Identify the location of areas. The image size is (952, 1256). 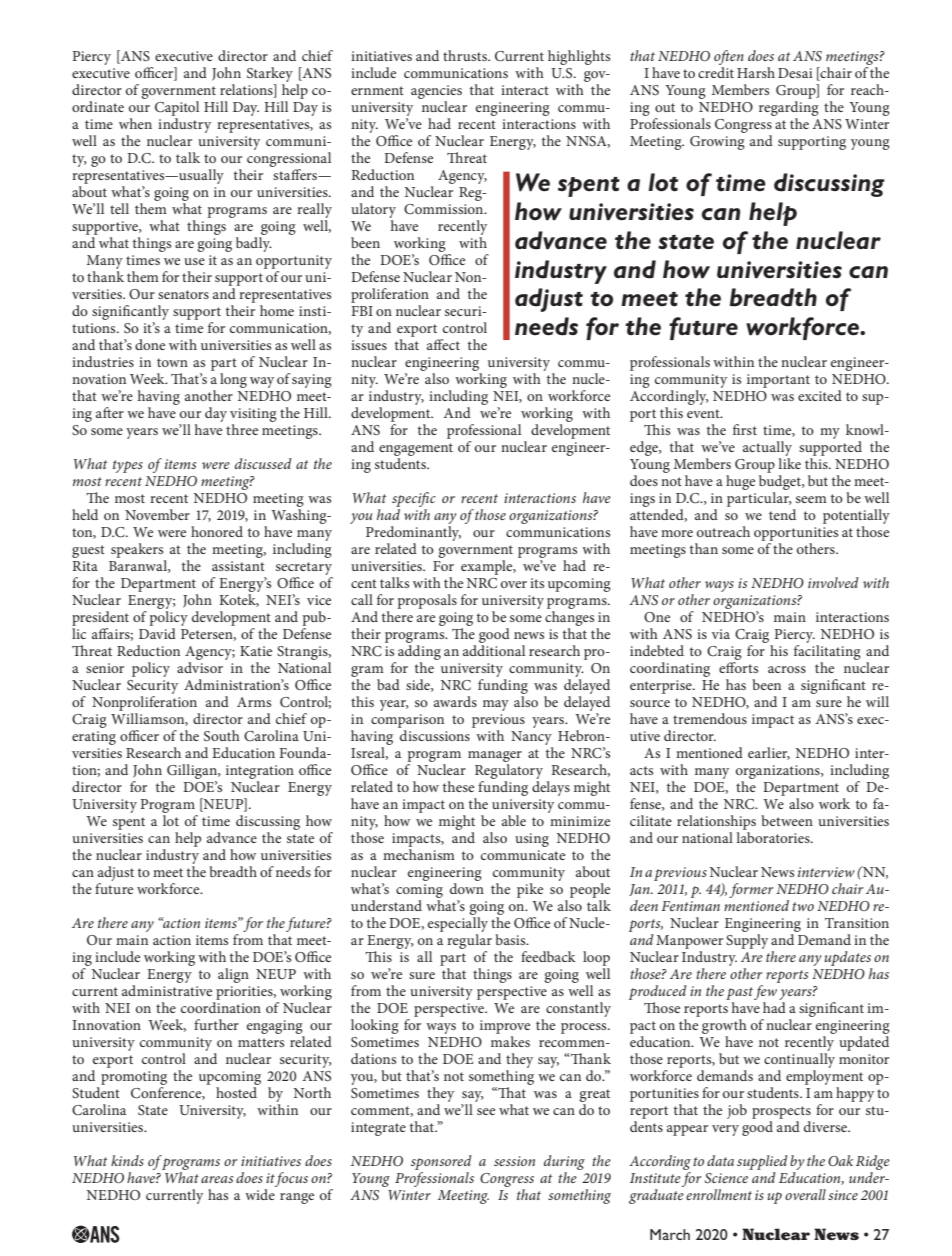
(217, 1179).
